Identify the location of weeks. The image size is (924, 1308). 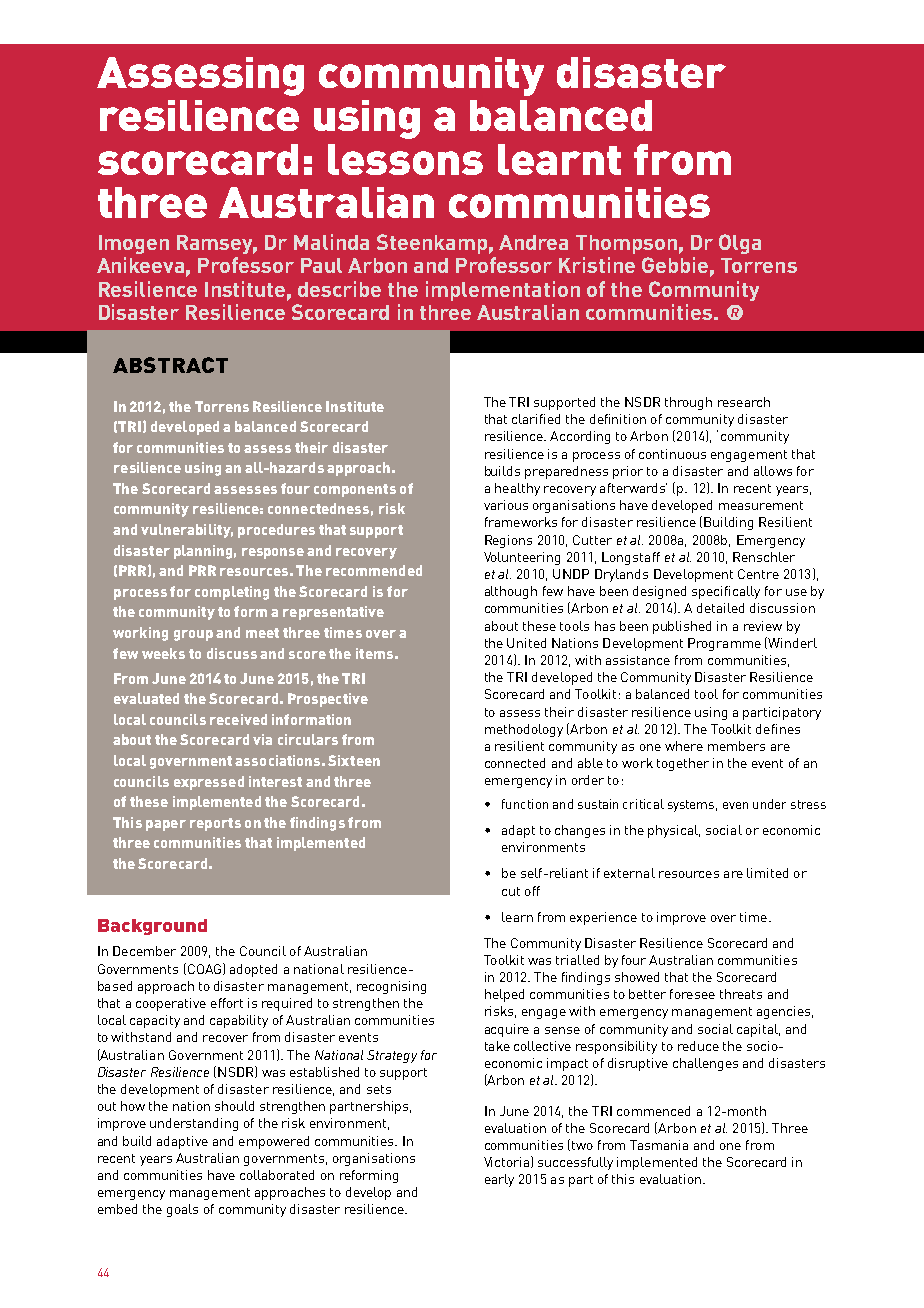
(163, 653).
